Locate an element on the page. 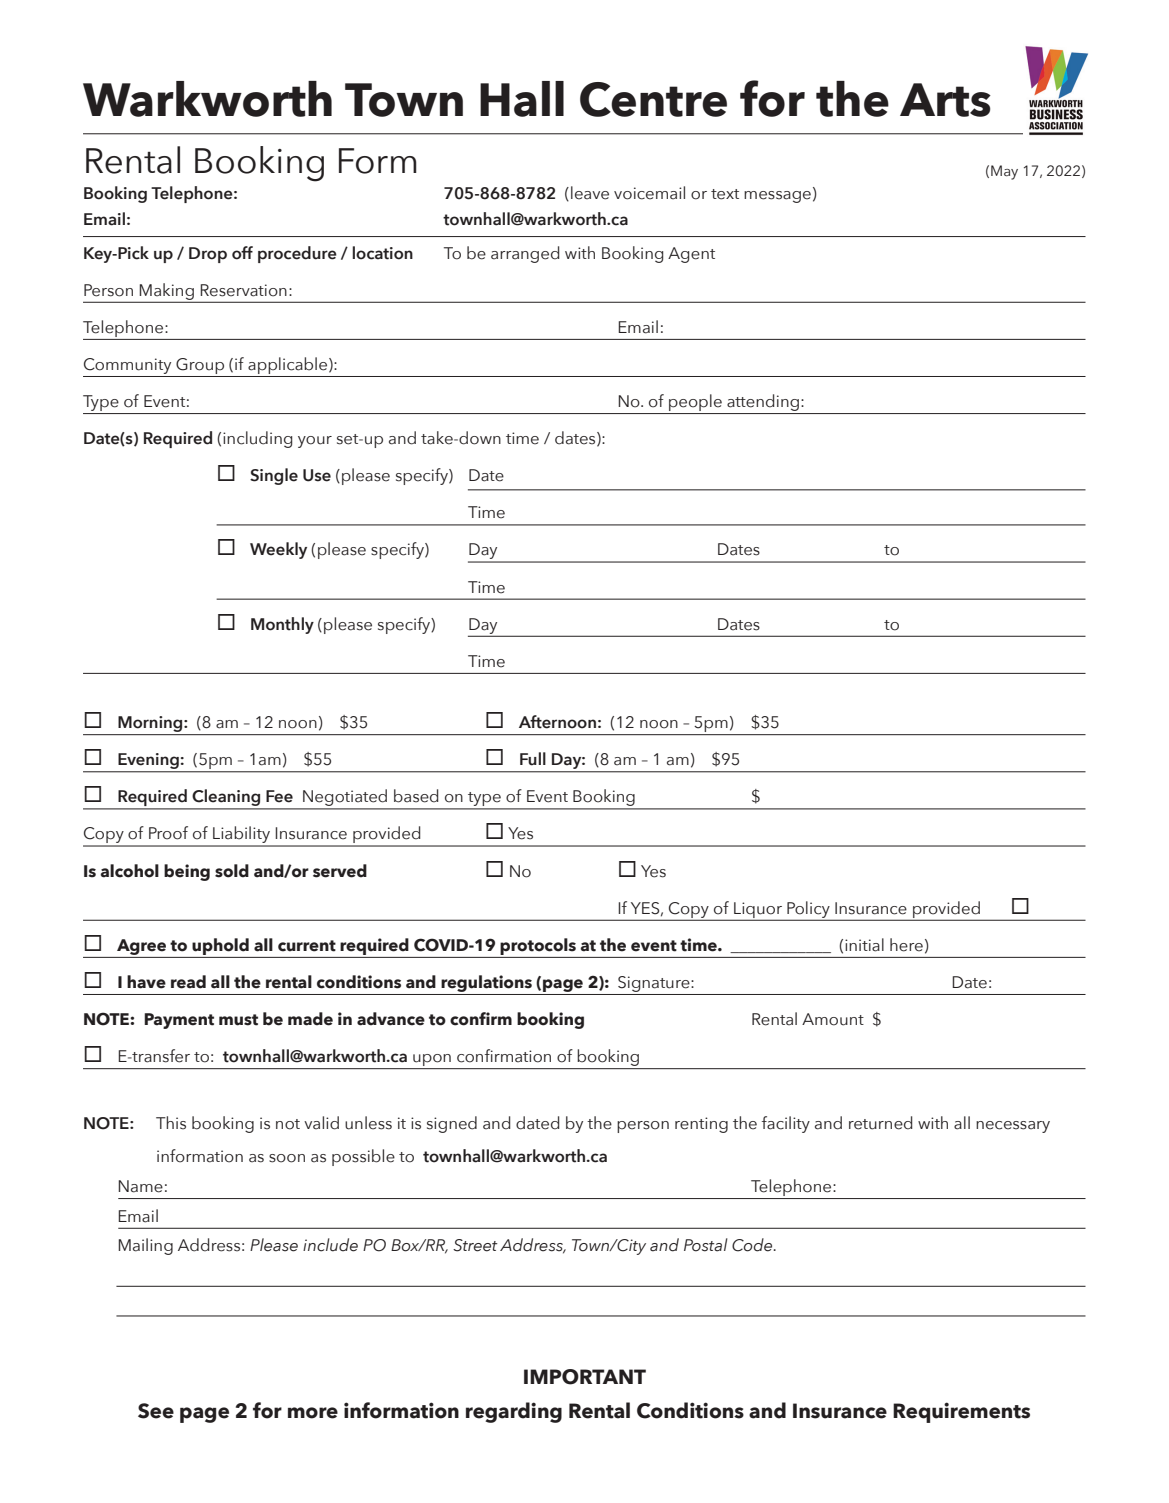  Arts is located at coordinates (945, 100).
